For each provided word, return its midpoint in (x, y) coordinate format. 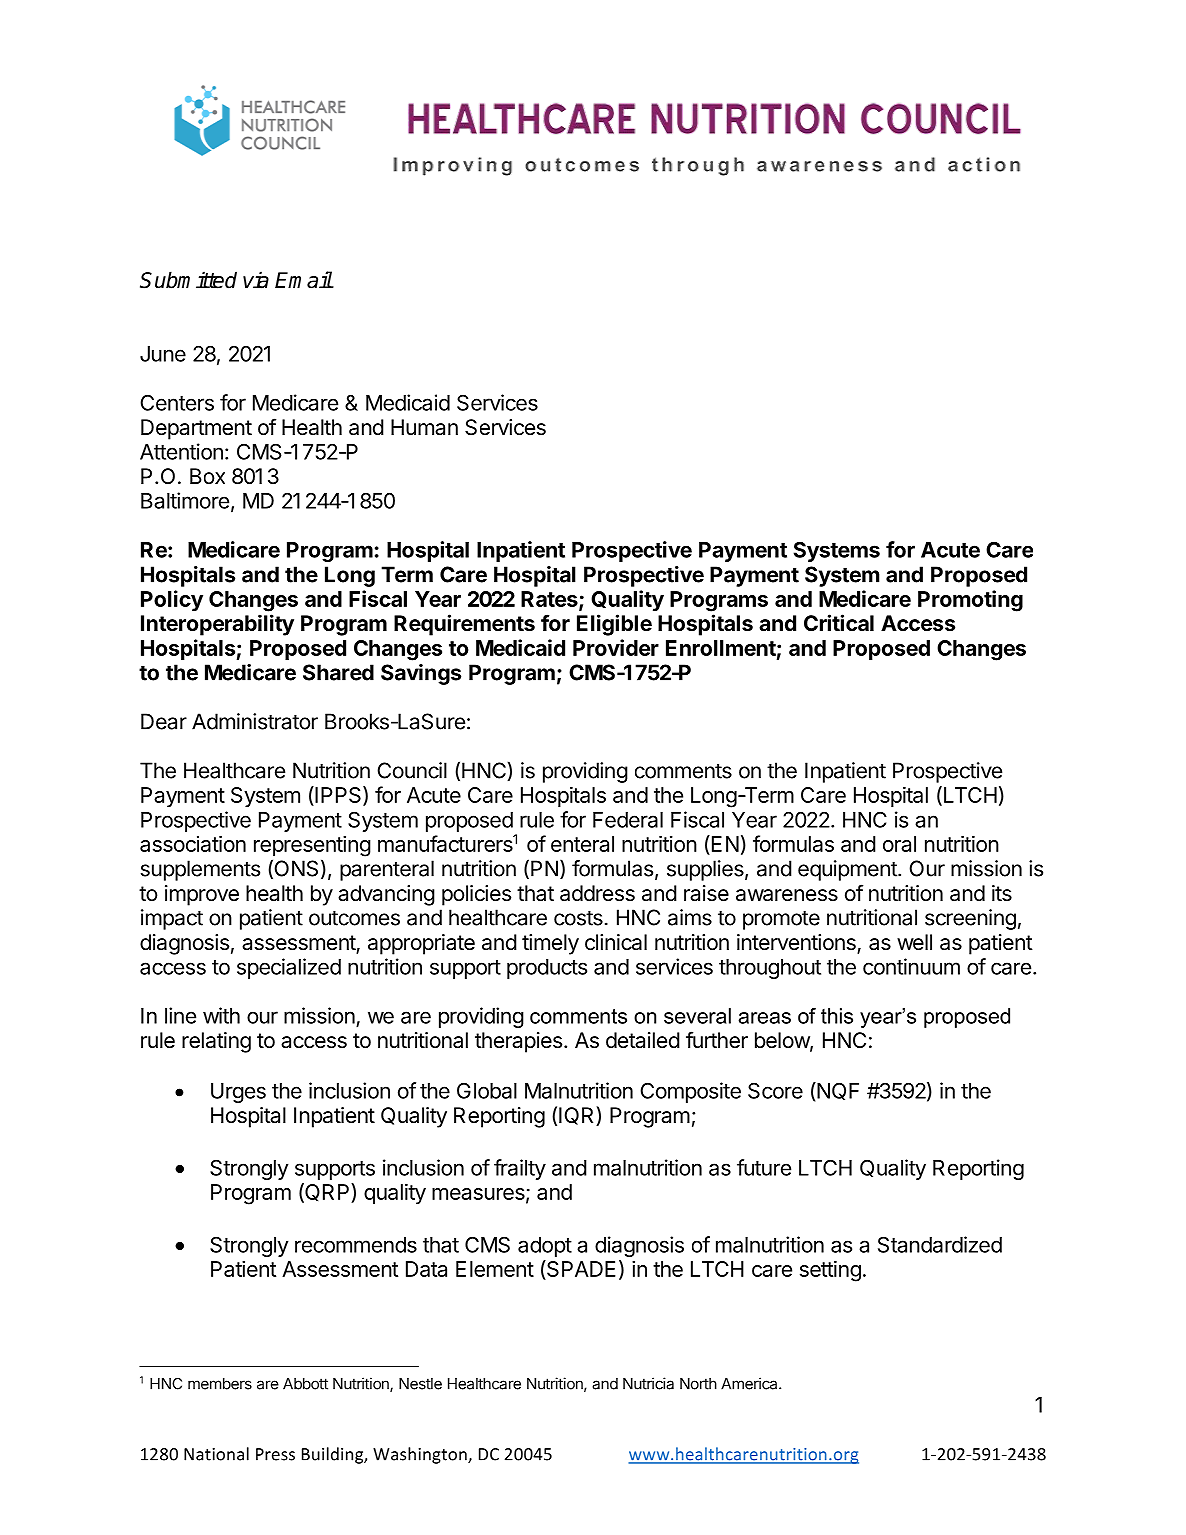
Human (424, 427)
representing (312, 846)
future (764, 1167)
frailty (520, 1169)
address (597, 893)
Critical (839, 622)
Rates (550, 600)
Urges (238, 1093)
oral (899, 844)
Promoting (970, 601)
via (256, 280)
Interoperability (217, 625)
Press (275, 1454)
